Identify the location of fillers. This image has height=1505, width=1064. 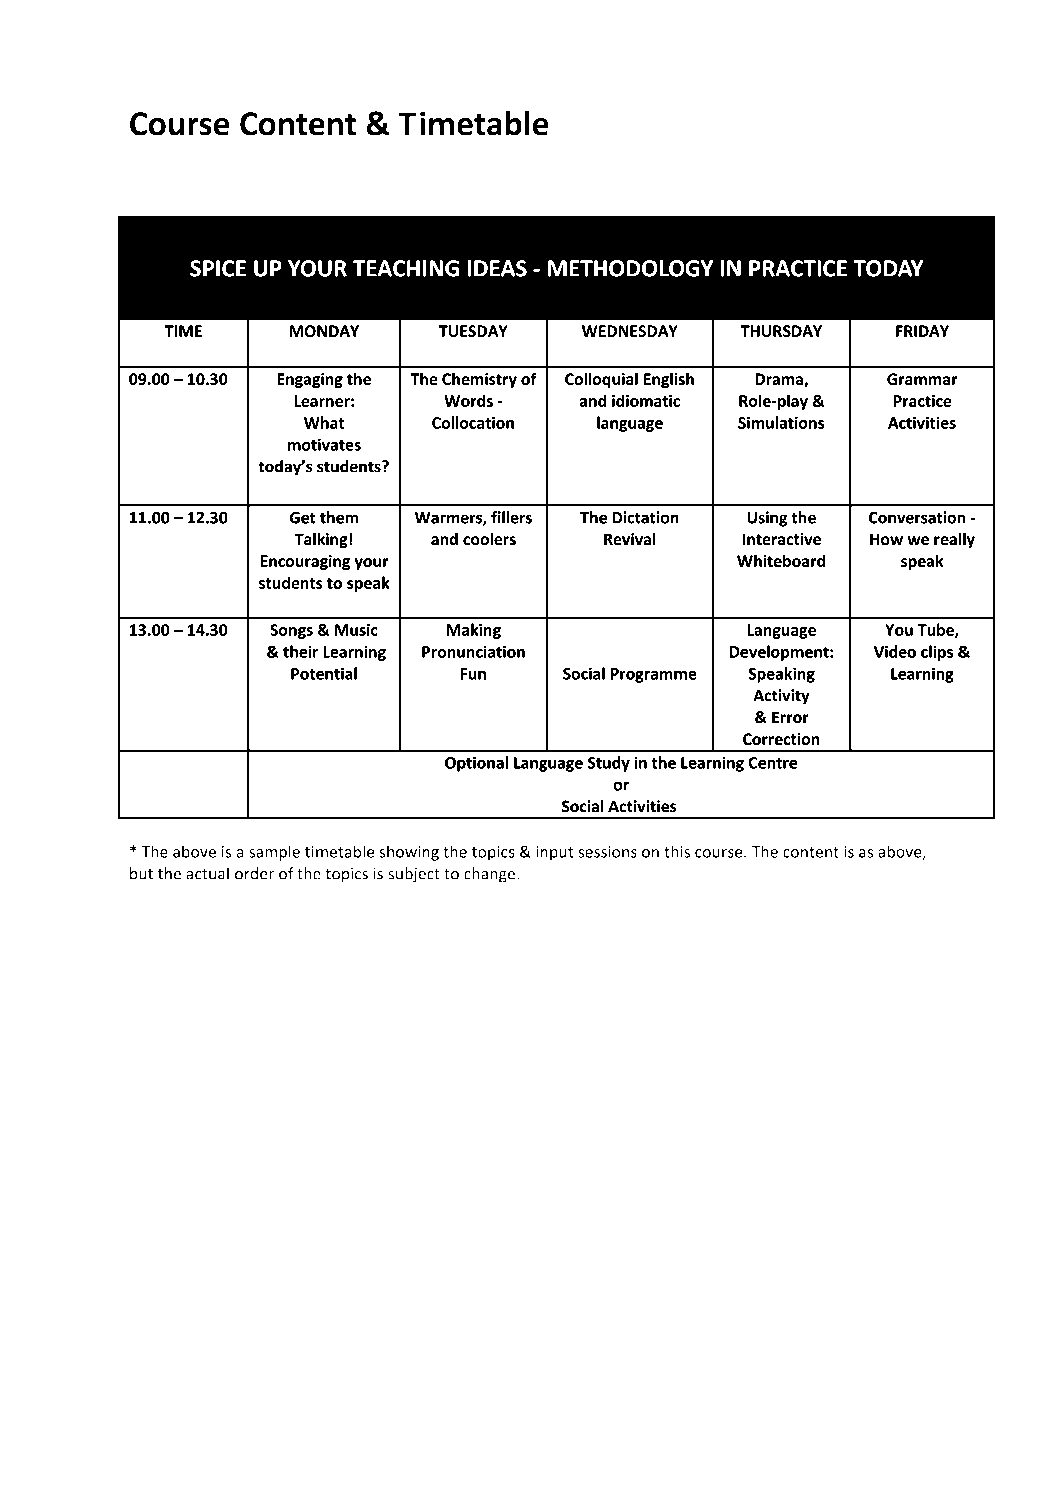
(511, 517).
